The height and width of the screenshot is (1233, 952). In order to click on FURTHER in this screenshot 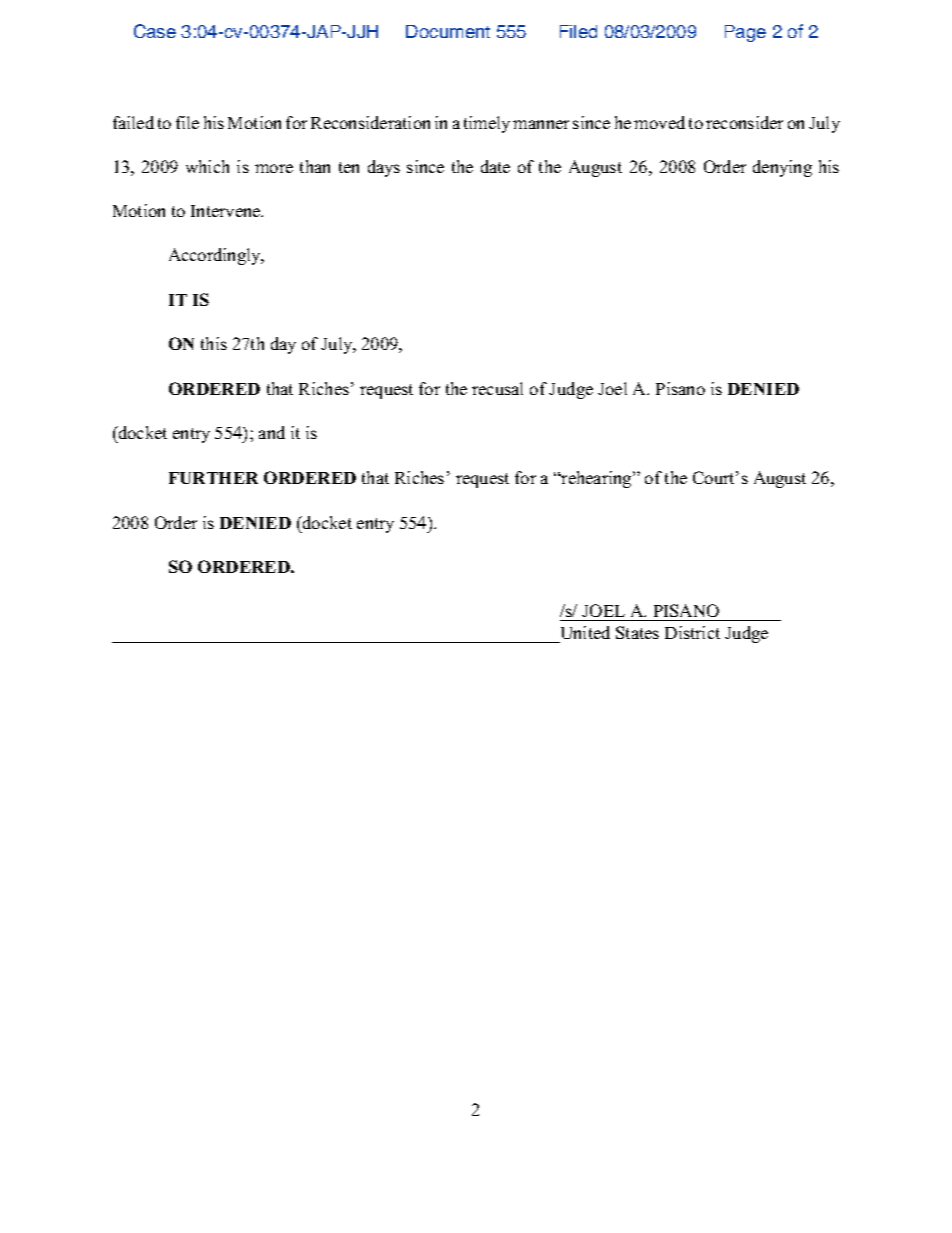, I will do `click(213, 478)`.
